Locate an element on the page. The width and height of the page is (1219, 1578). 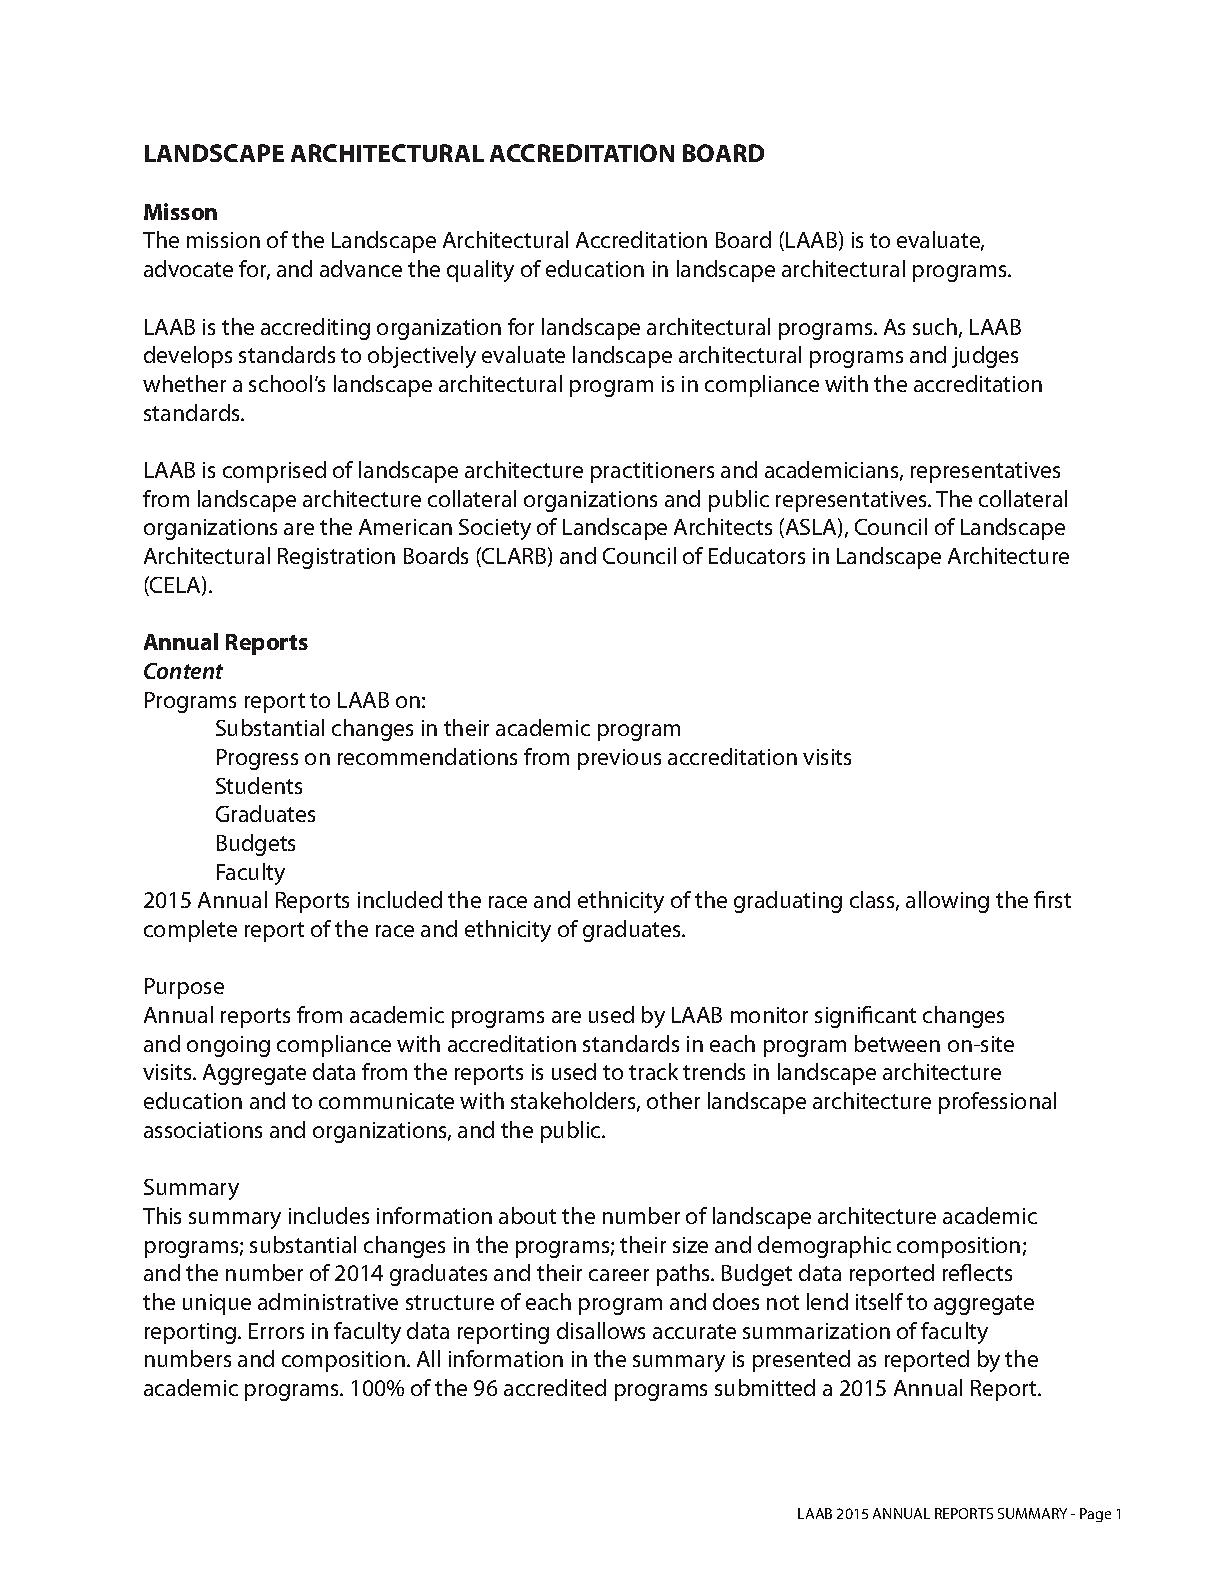
track is located at coordinates (653, 1071).
